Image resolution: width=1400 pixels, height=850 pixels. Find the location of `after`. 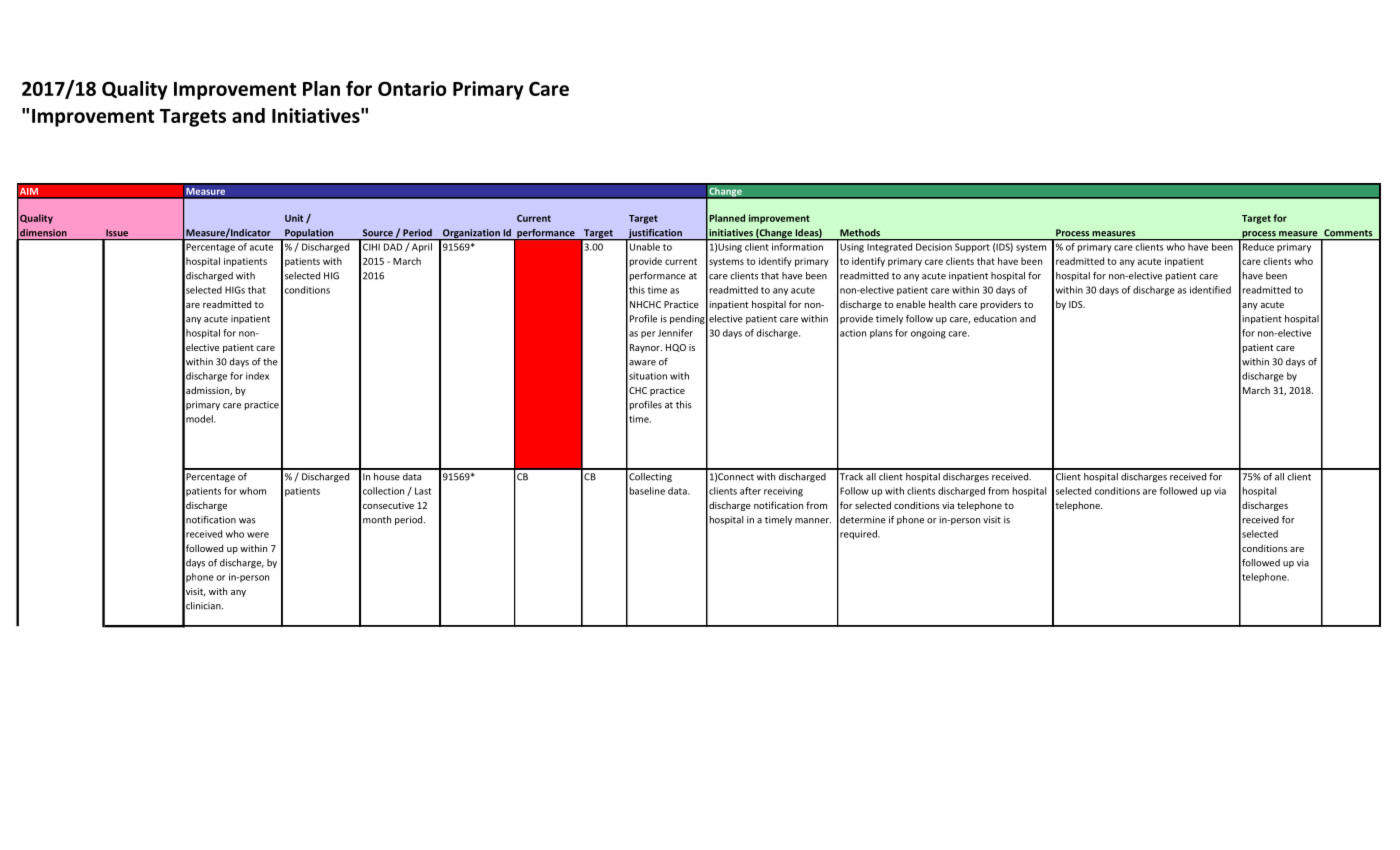

after is located at coordinates (750, 491).
